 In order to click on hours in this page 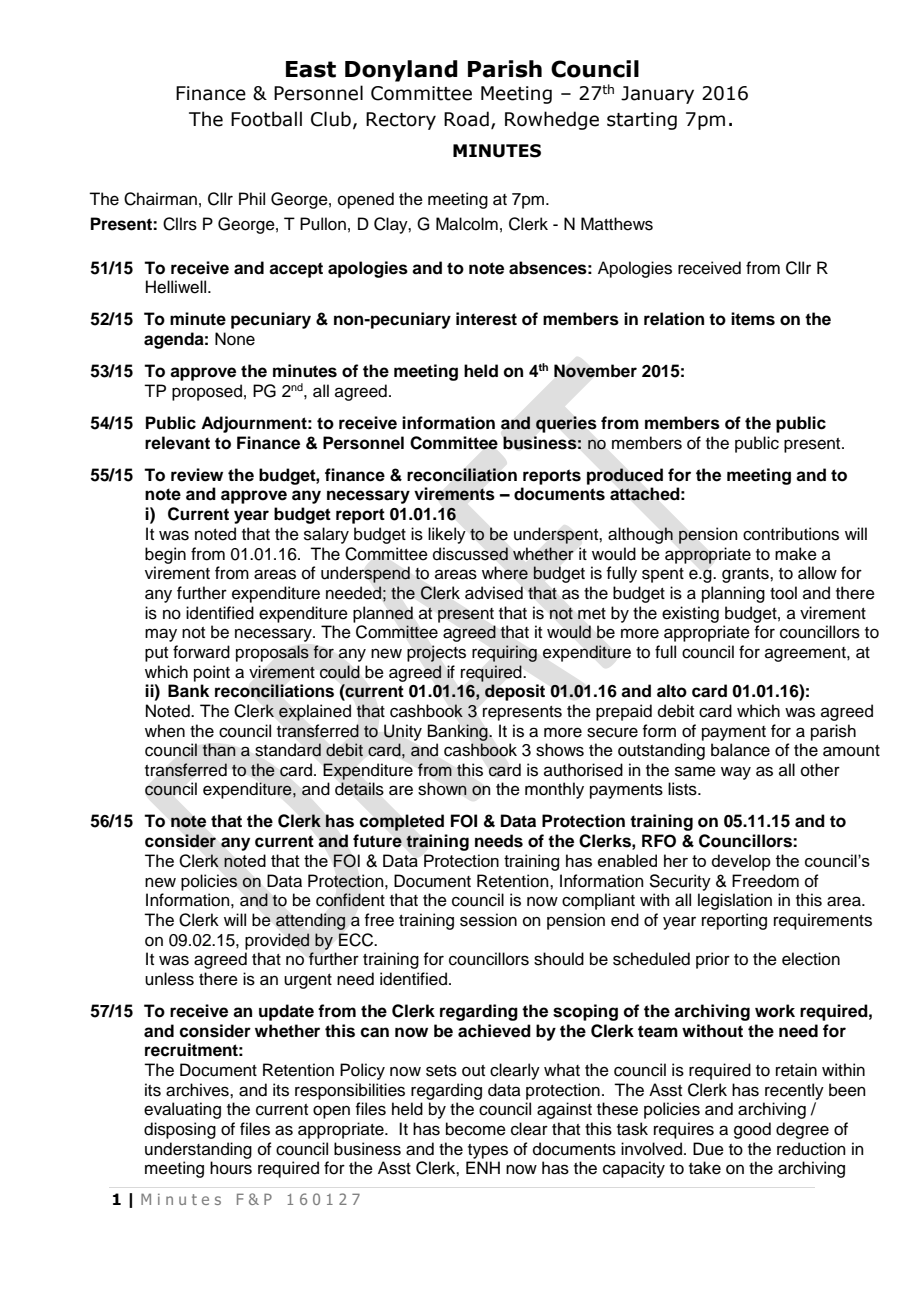, I will do `click(231, 1168)`.
